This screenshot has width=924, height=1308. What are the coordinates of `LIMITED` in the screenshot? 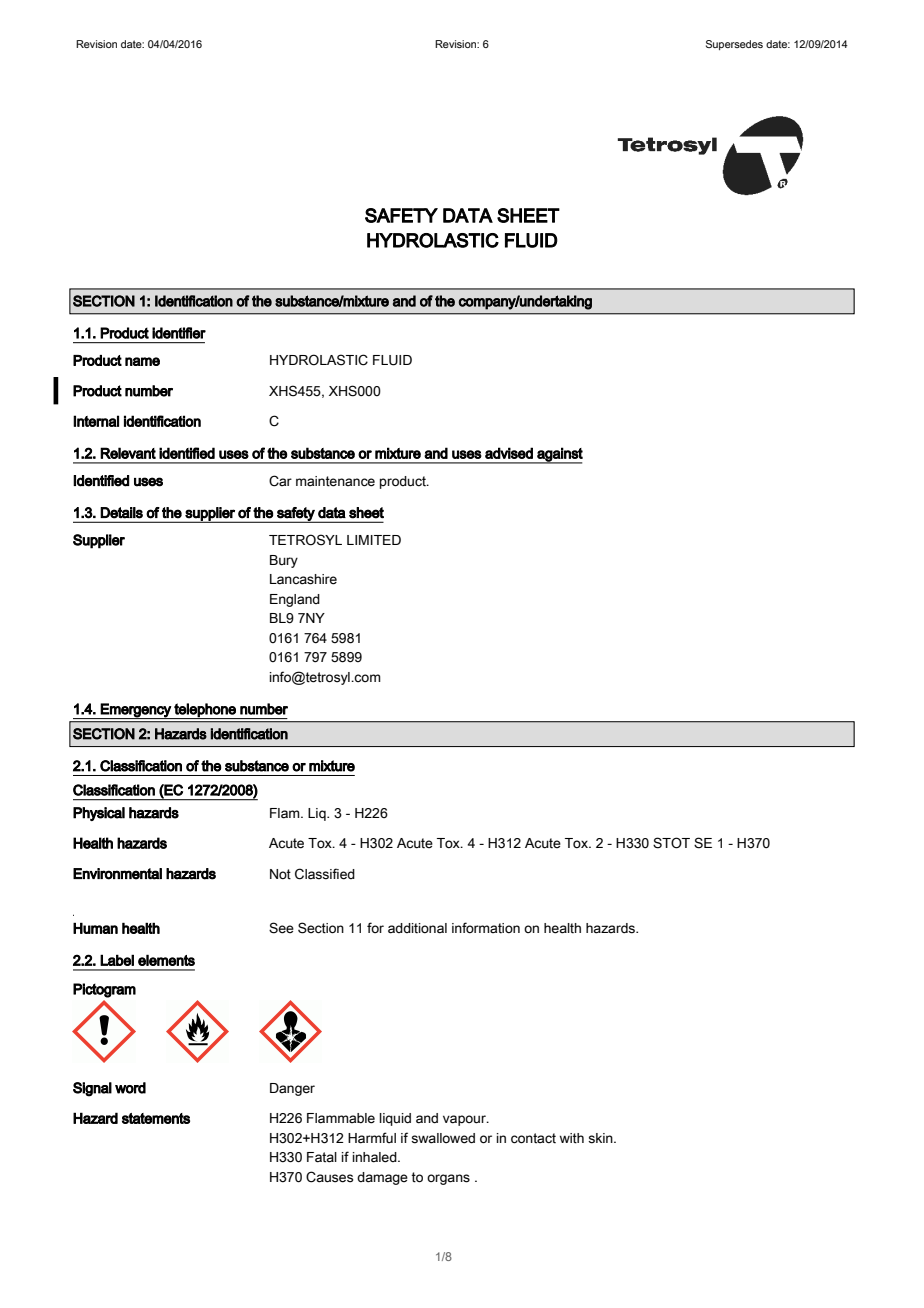 It's located at (374, 540).
